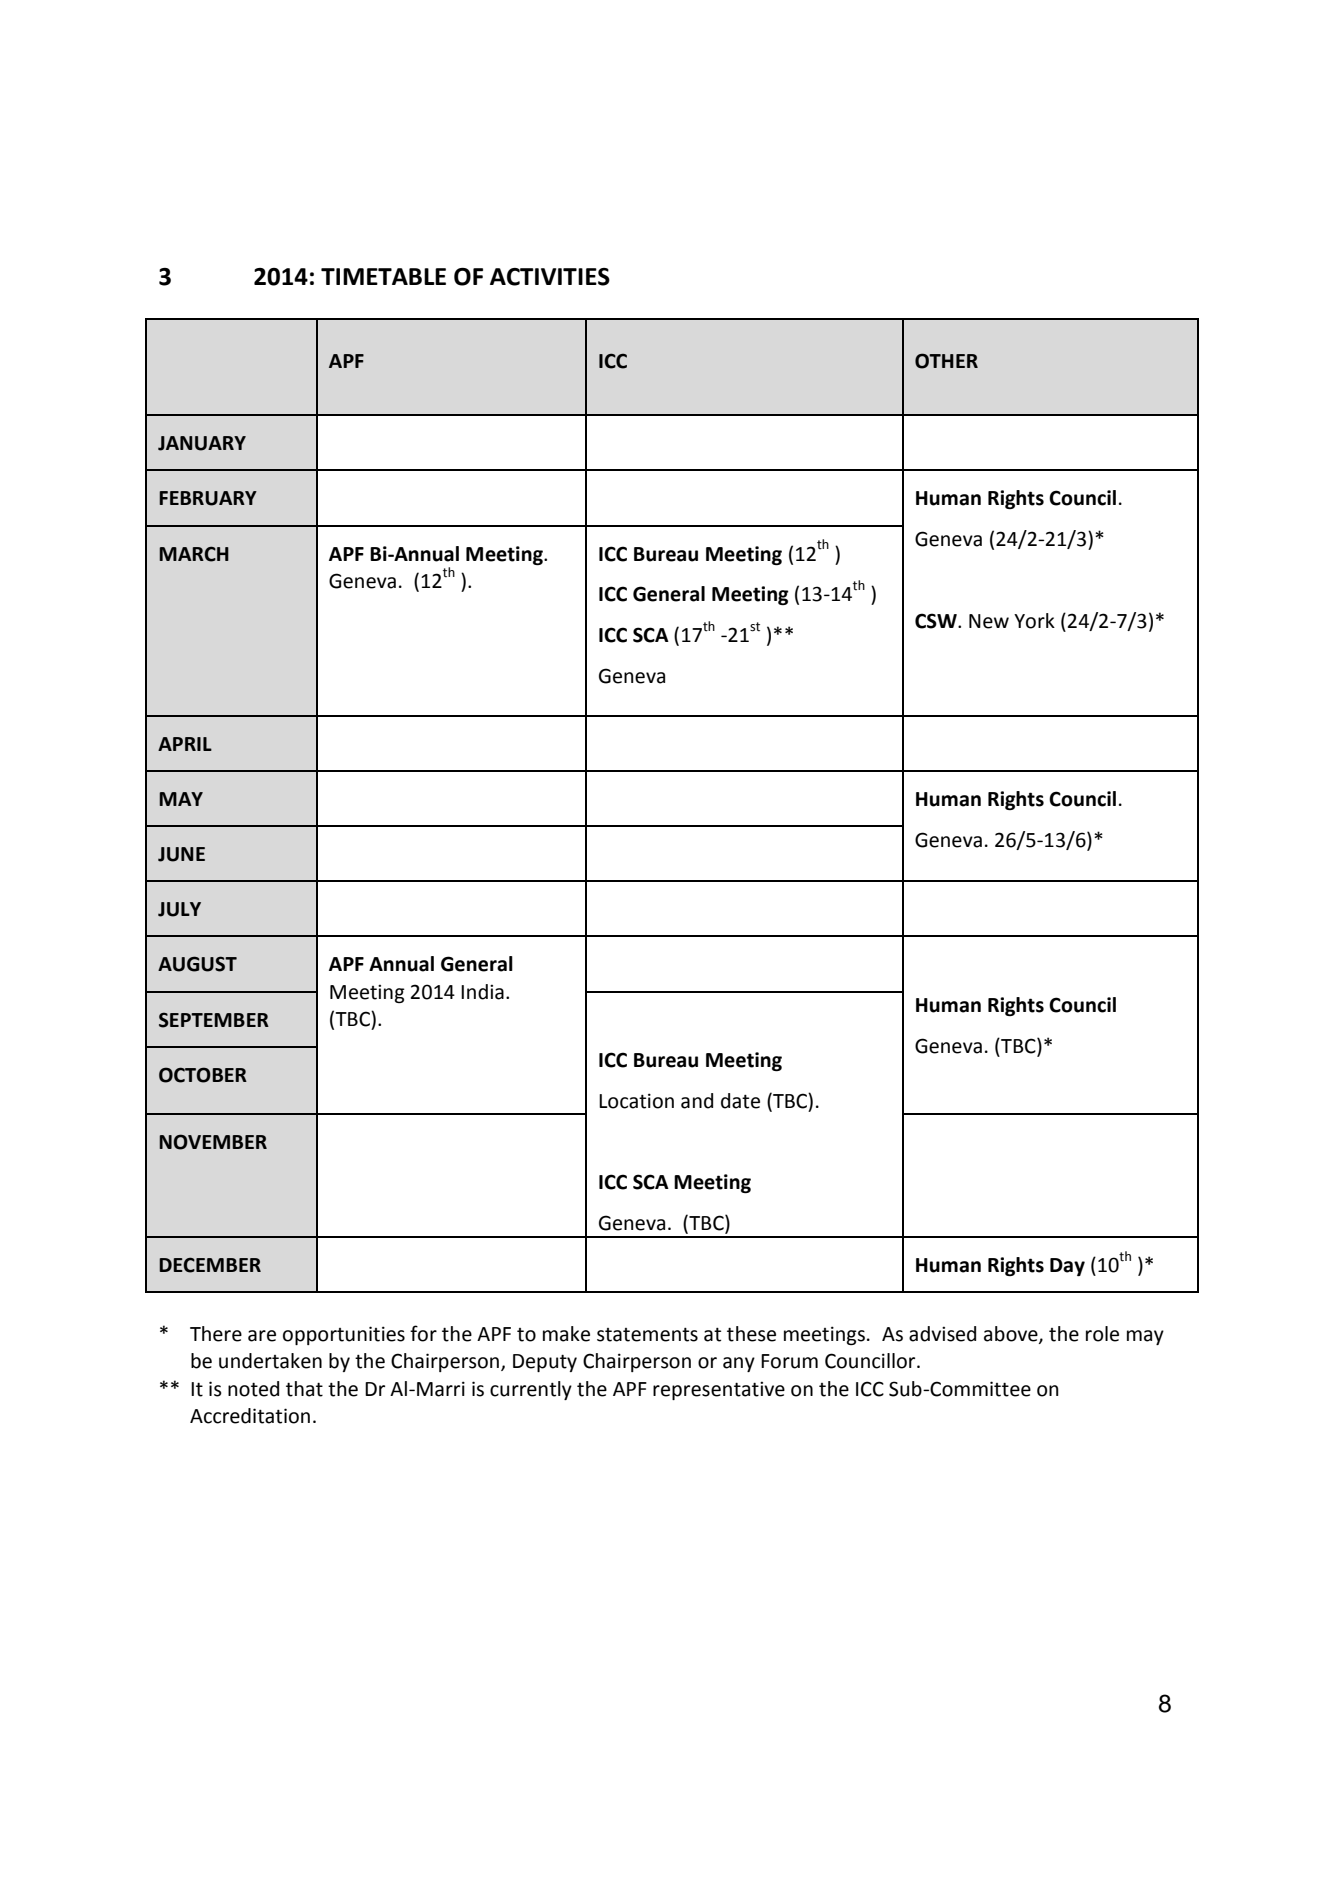 This screenshot has height=1881, width=1330. I want to click on Location, so click(636, 1101).
